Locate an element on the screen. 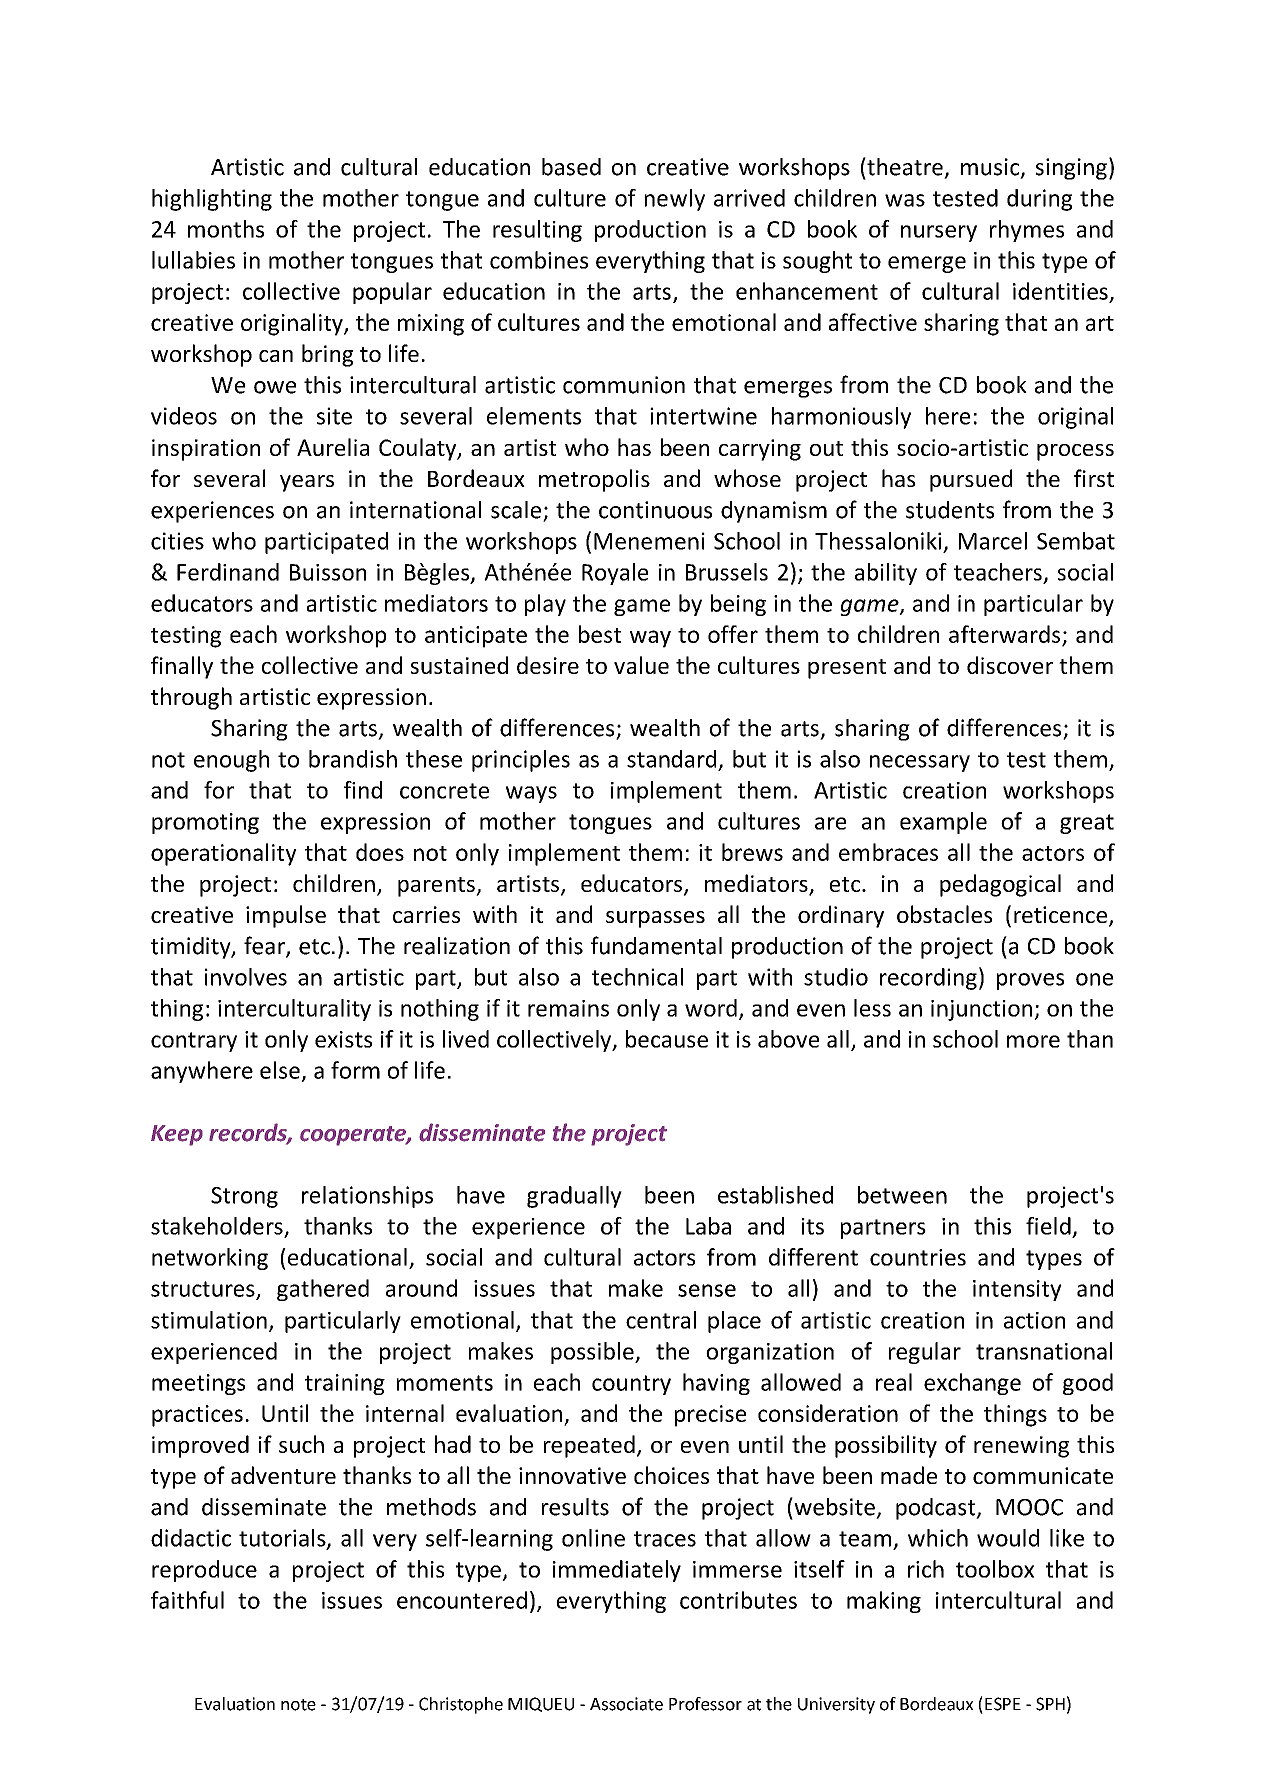 The height and width of the screenshot is (1791, 1265). note is located at coordinates (298, 1705).
